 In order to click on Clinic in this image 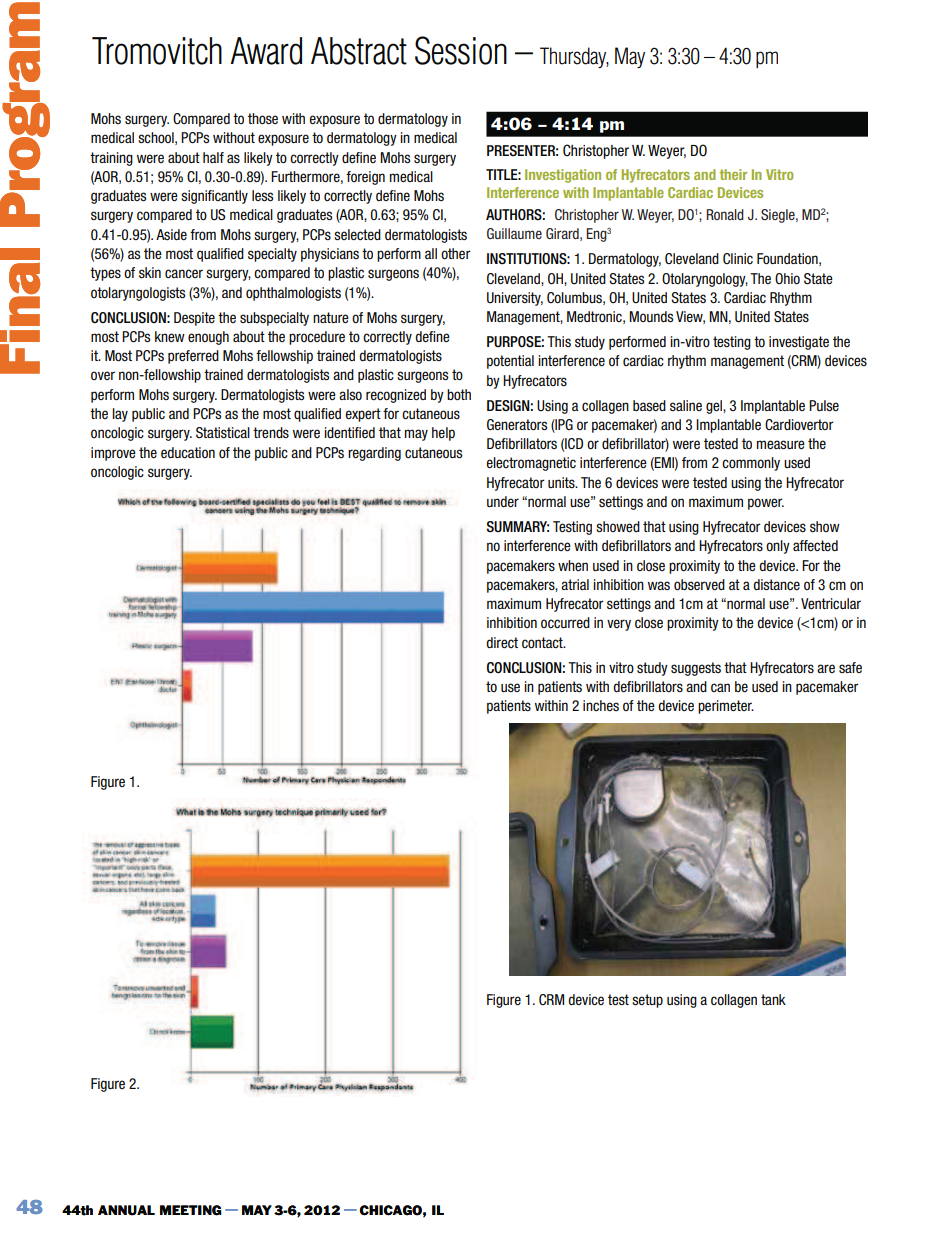, I will do `click(738, 258)`.
